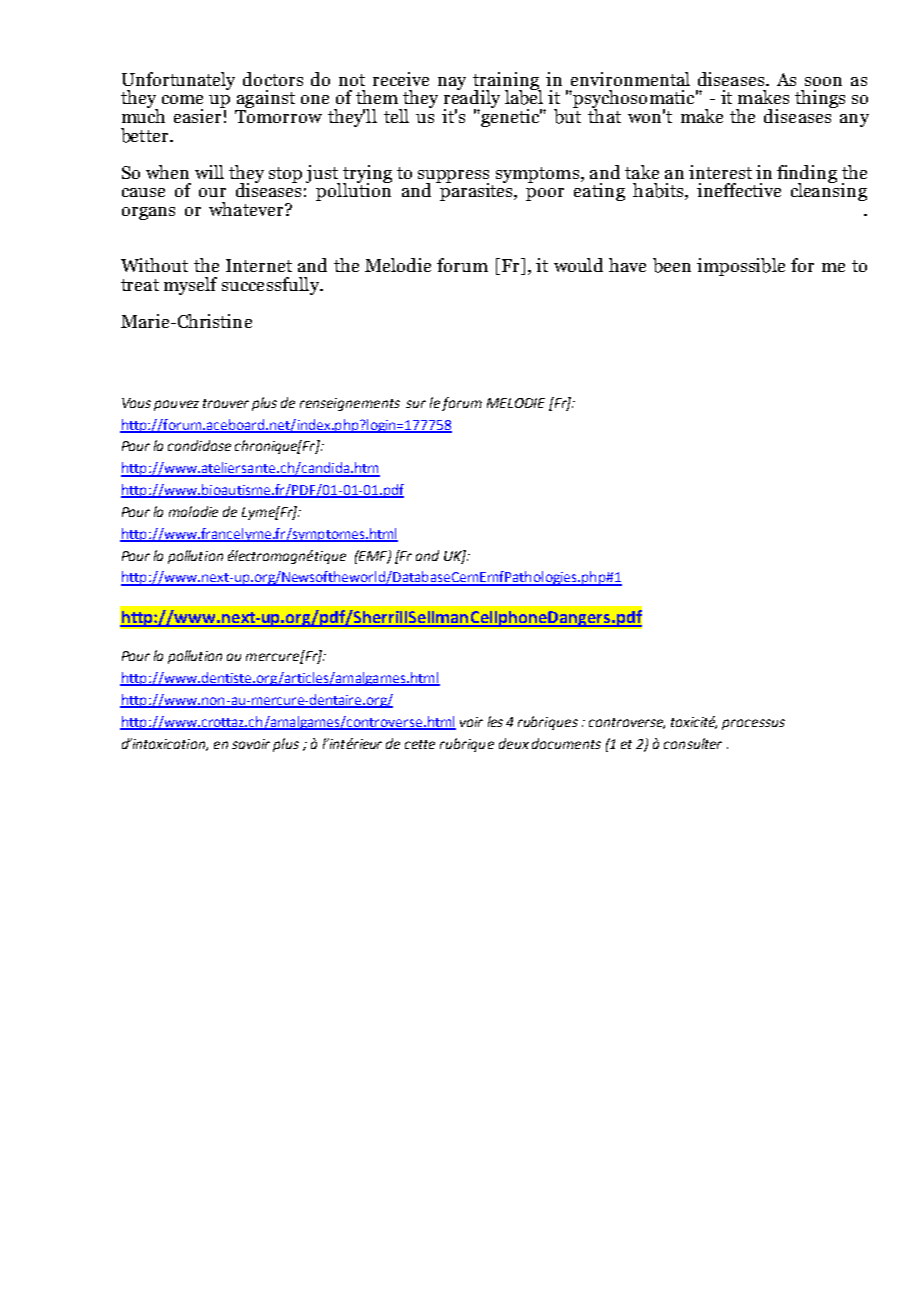  What do you see at coordinates (820, 99) in the document?
I see `things` at bounding box center [820, 99].
